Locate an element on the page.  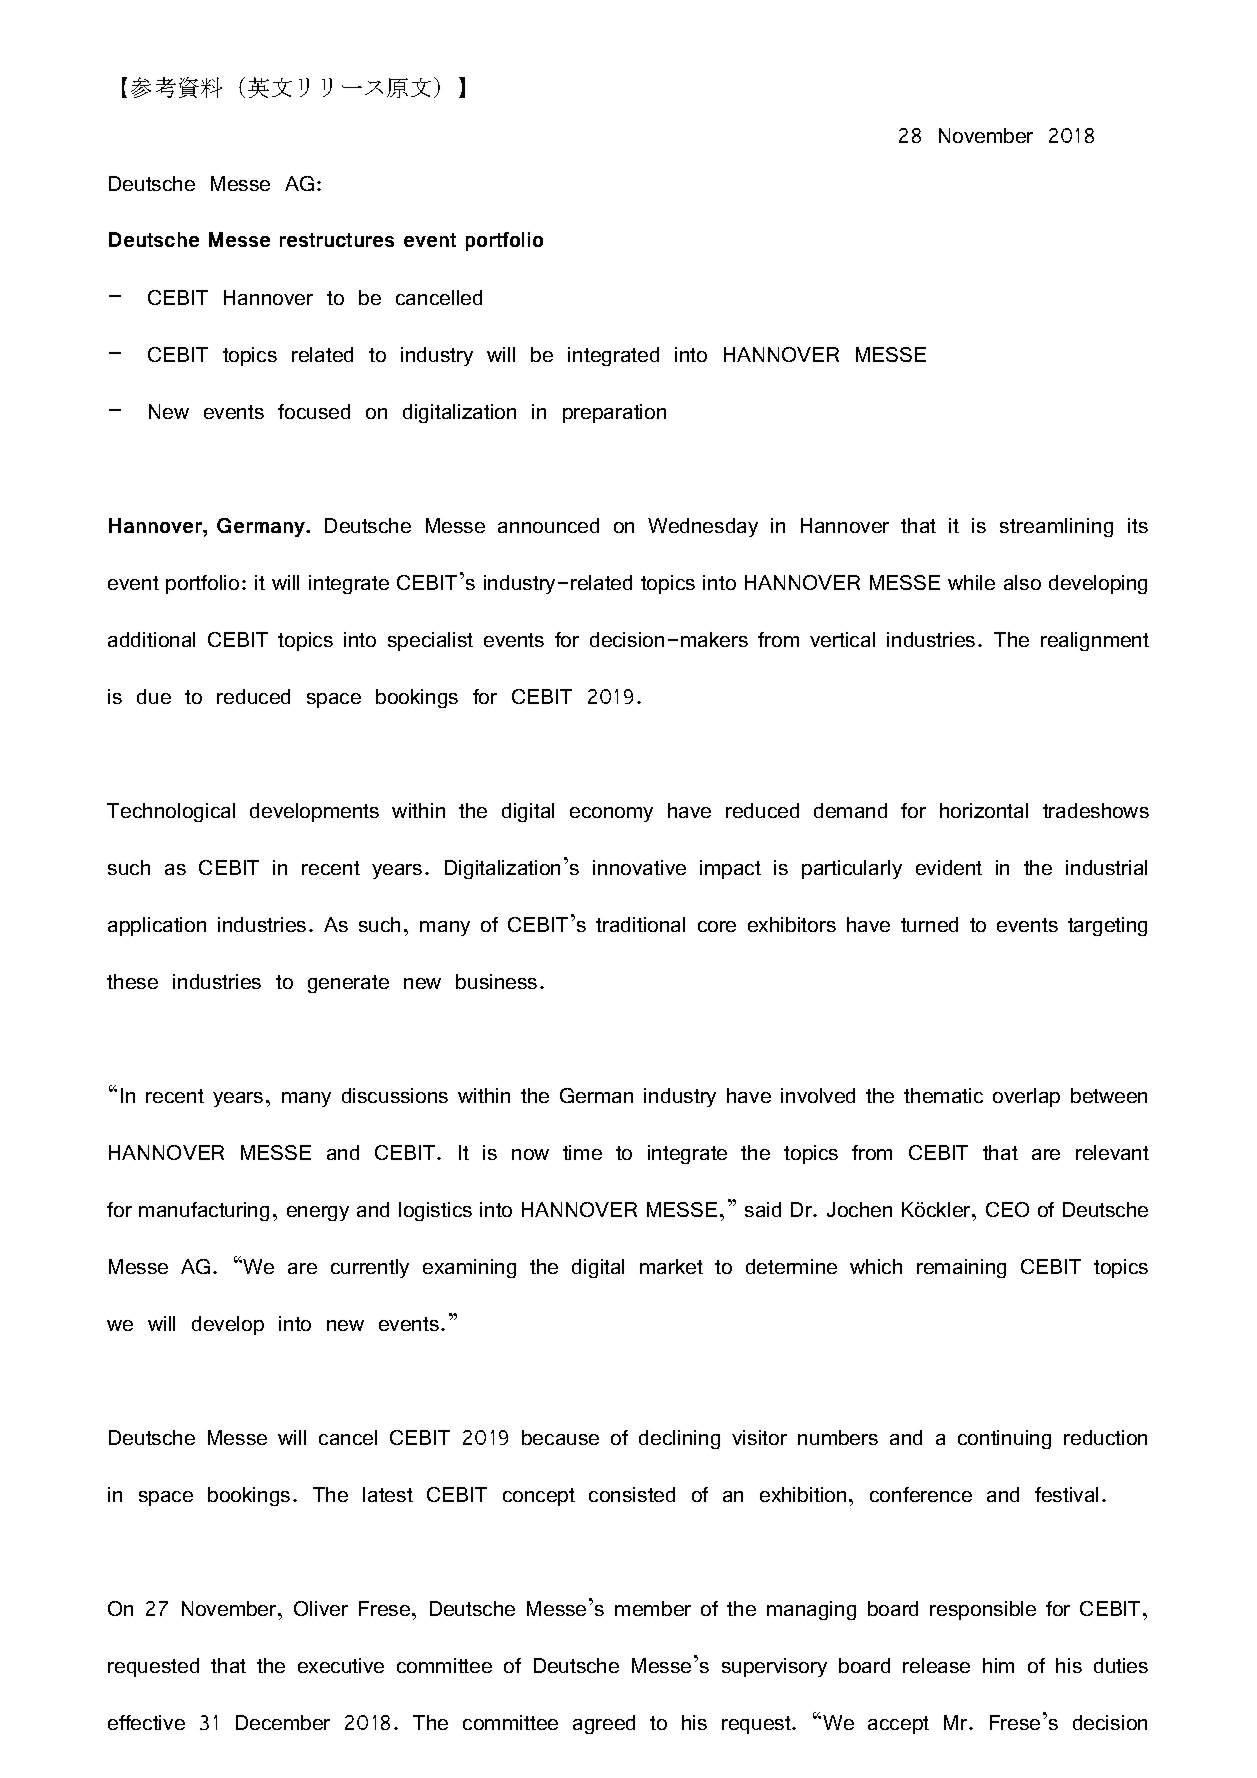
restructures is located at coordinates (337, 240).
